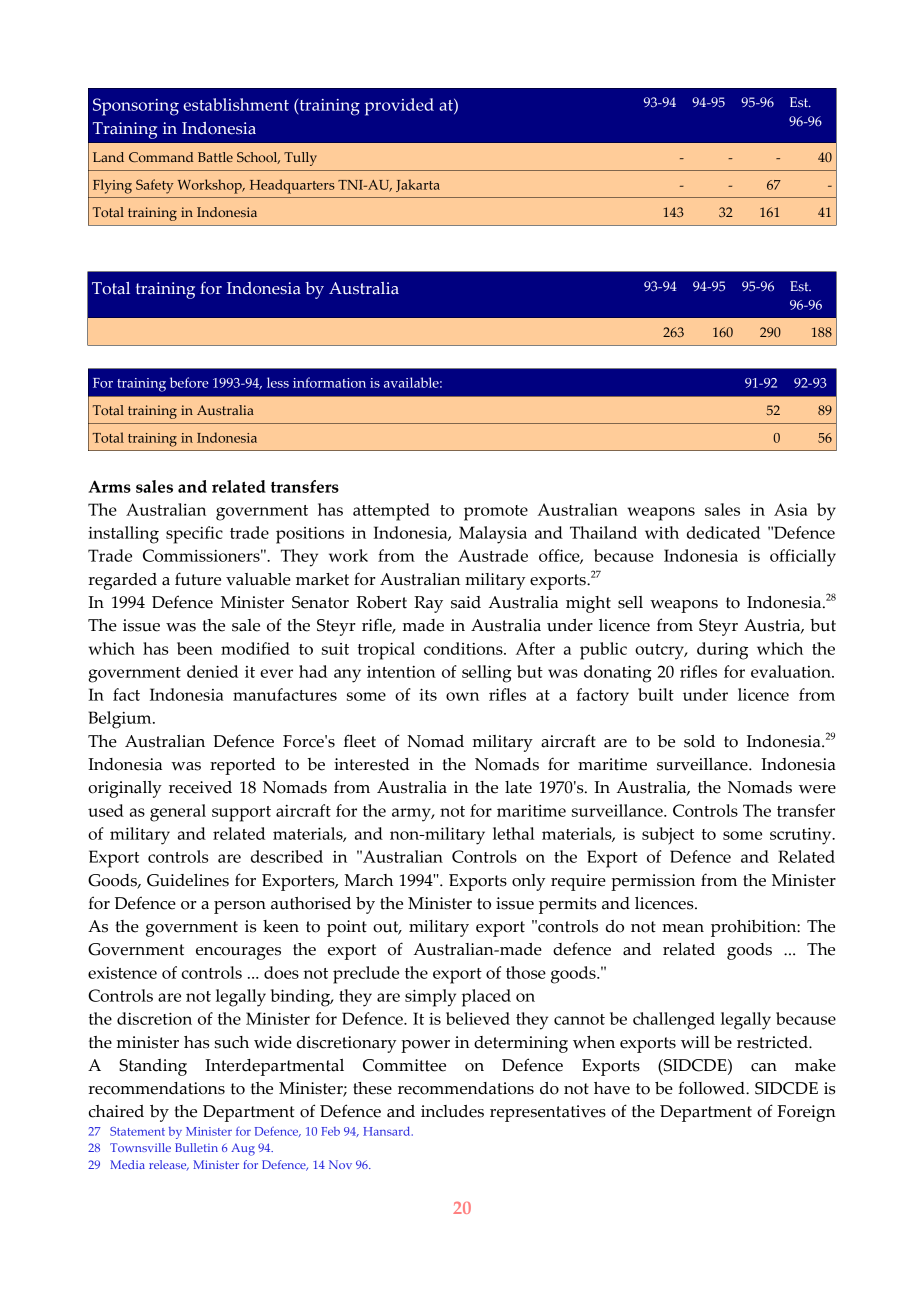  I want to click on provided, so click(399, 107).
